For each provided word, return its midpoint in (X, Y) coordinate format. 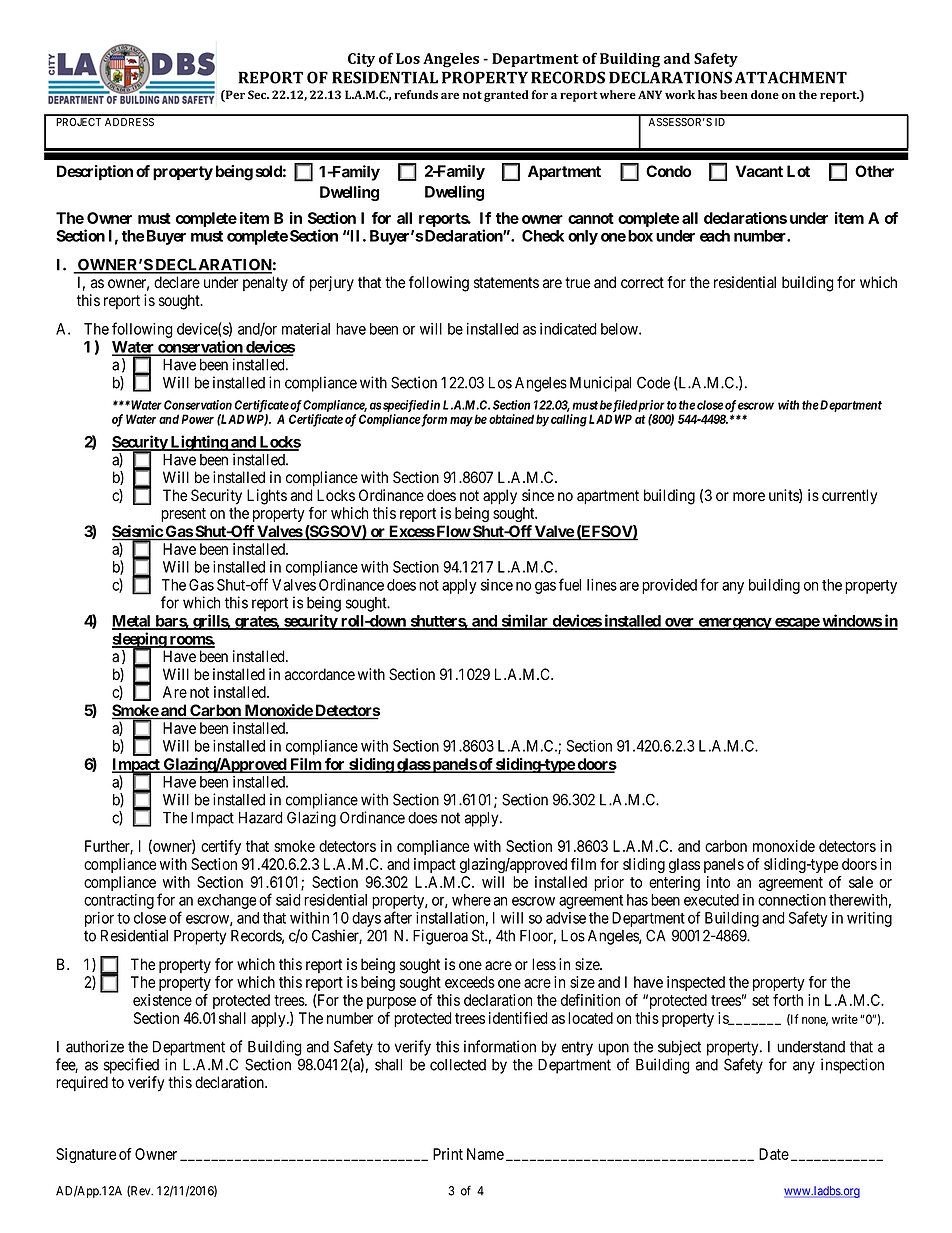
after (398, 917)
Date (774, 1154)
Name (485, 1154)
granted (506, 96)
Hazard (261, 818)
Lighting (198, 443)
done (765, 95)
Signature (86, 1155)
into (718, 882)
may (461, 422)
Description (95, 173)
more (749, 497)
